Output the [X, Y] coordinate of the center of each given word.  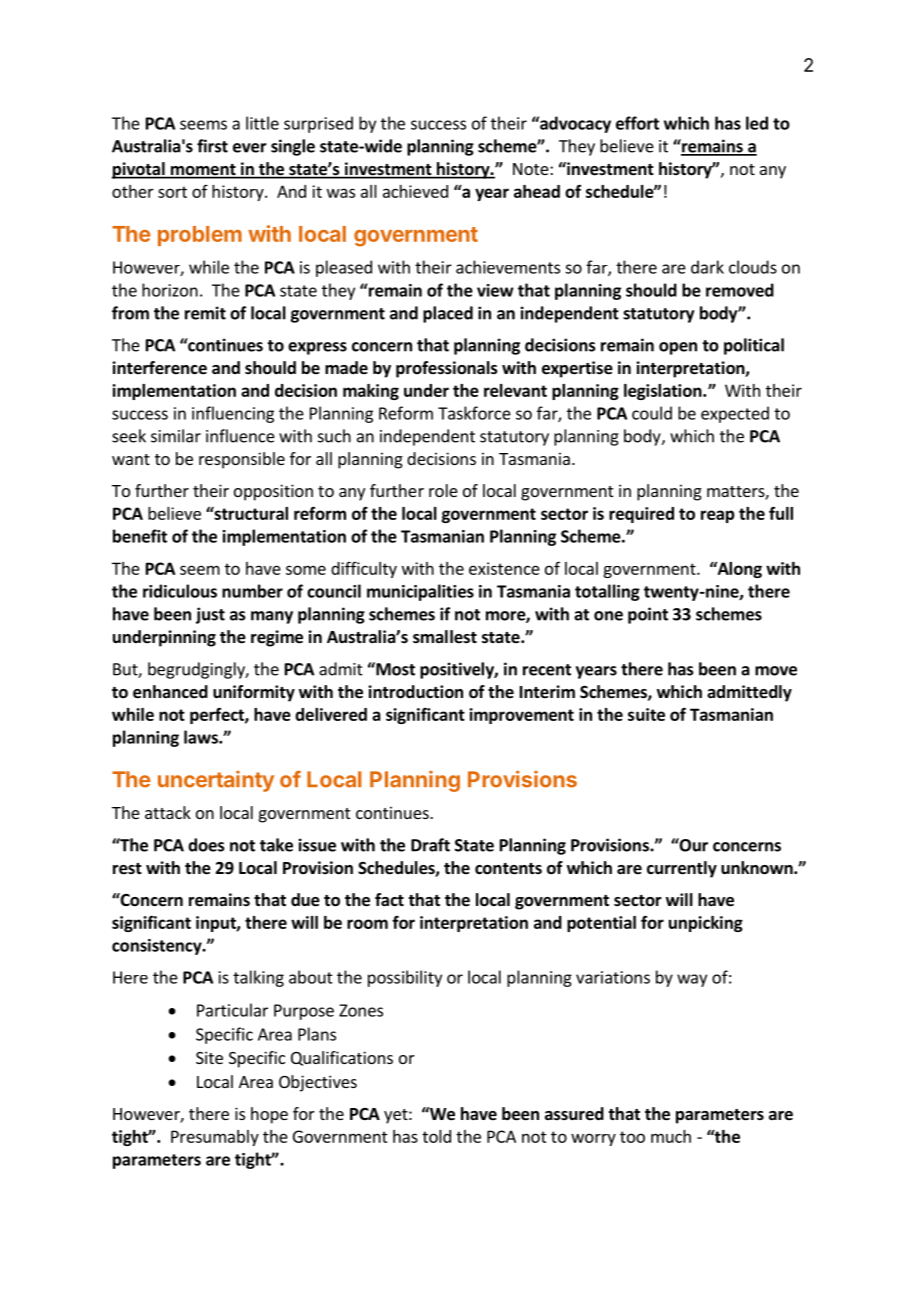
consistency [158, 947]
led [757, 123]
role [443, 490]
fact [389, 899]
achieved [415, 191]
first [212, 146]
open [678, 348]
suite [646, 714]
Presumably [215, 1138]
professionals [447, 369]
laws [202, 737]
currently [682, 869]
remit [205, 313]
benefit [140, 536]
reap [718, 516]
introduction [415, 692]
